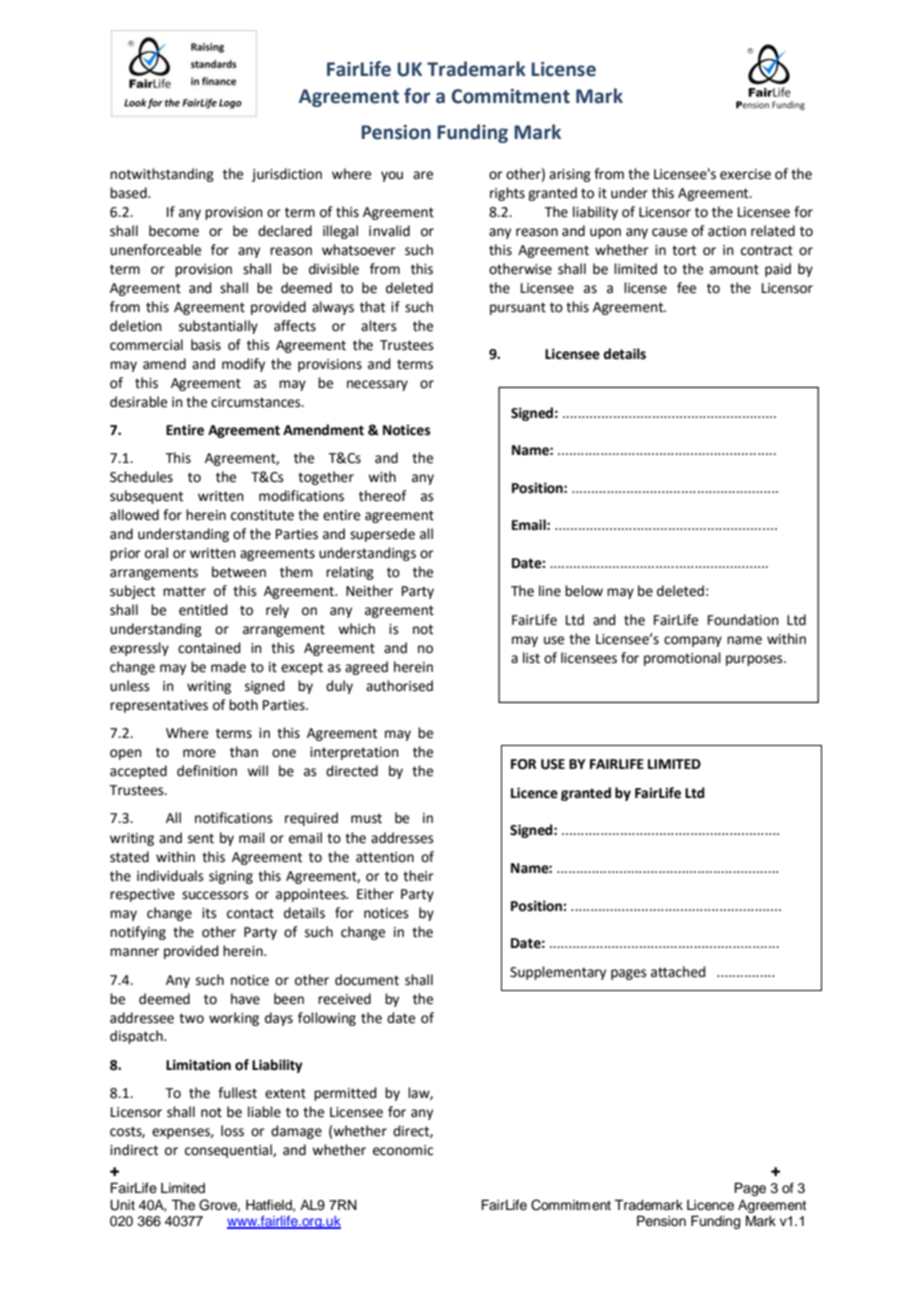 The image size is (924, 1308). I want to click on action, so click(727, 231).
